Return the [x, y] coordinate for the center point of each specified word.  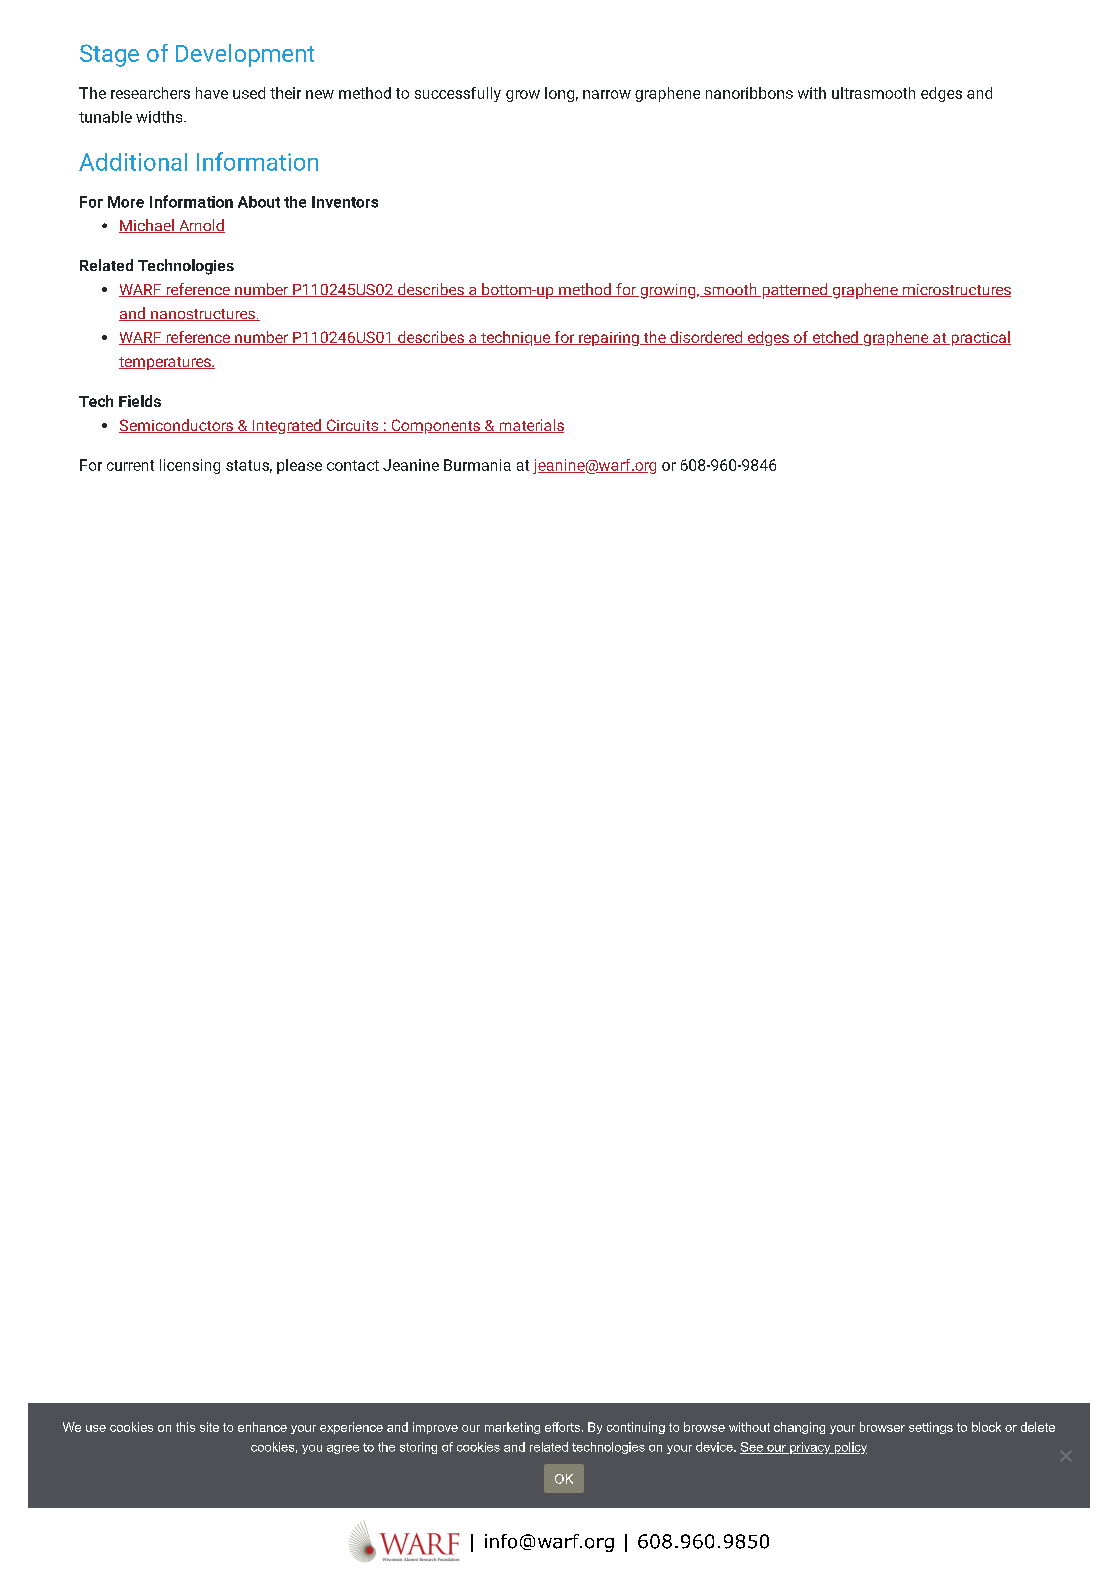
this [185, 1427]
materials [530, 426]
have [212, 93]
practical [980, 338]
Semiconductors [177, 426]
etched [835, 338]
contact [353, 465]
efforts [562, 1427]
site [209, 1427]
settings [931, 1428]
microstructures [955, 290]
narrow [607, 94]
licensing [190, 466]
